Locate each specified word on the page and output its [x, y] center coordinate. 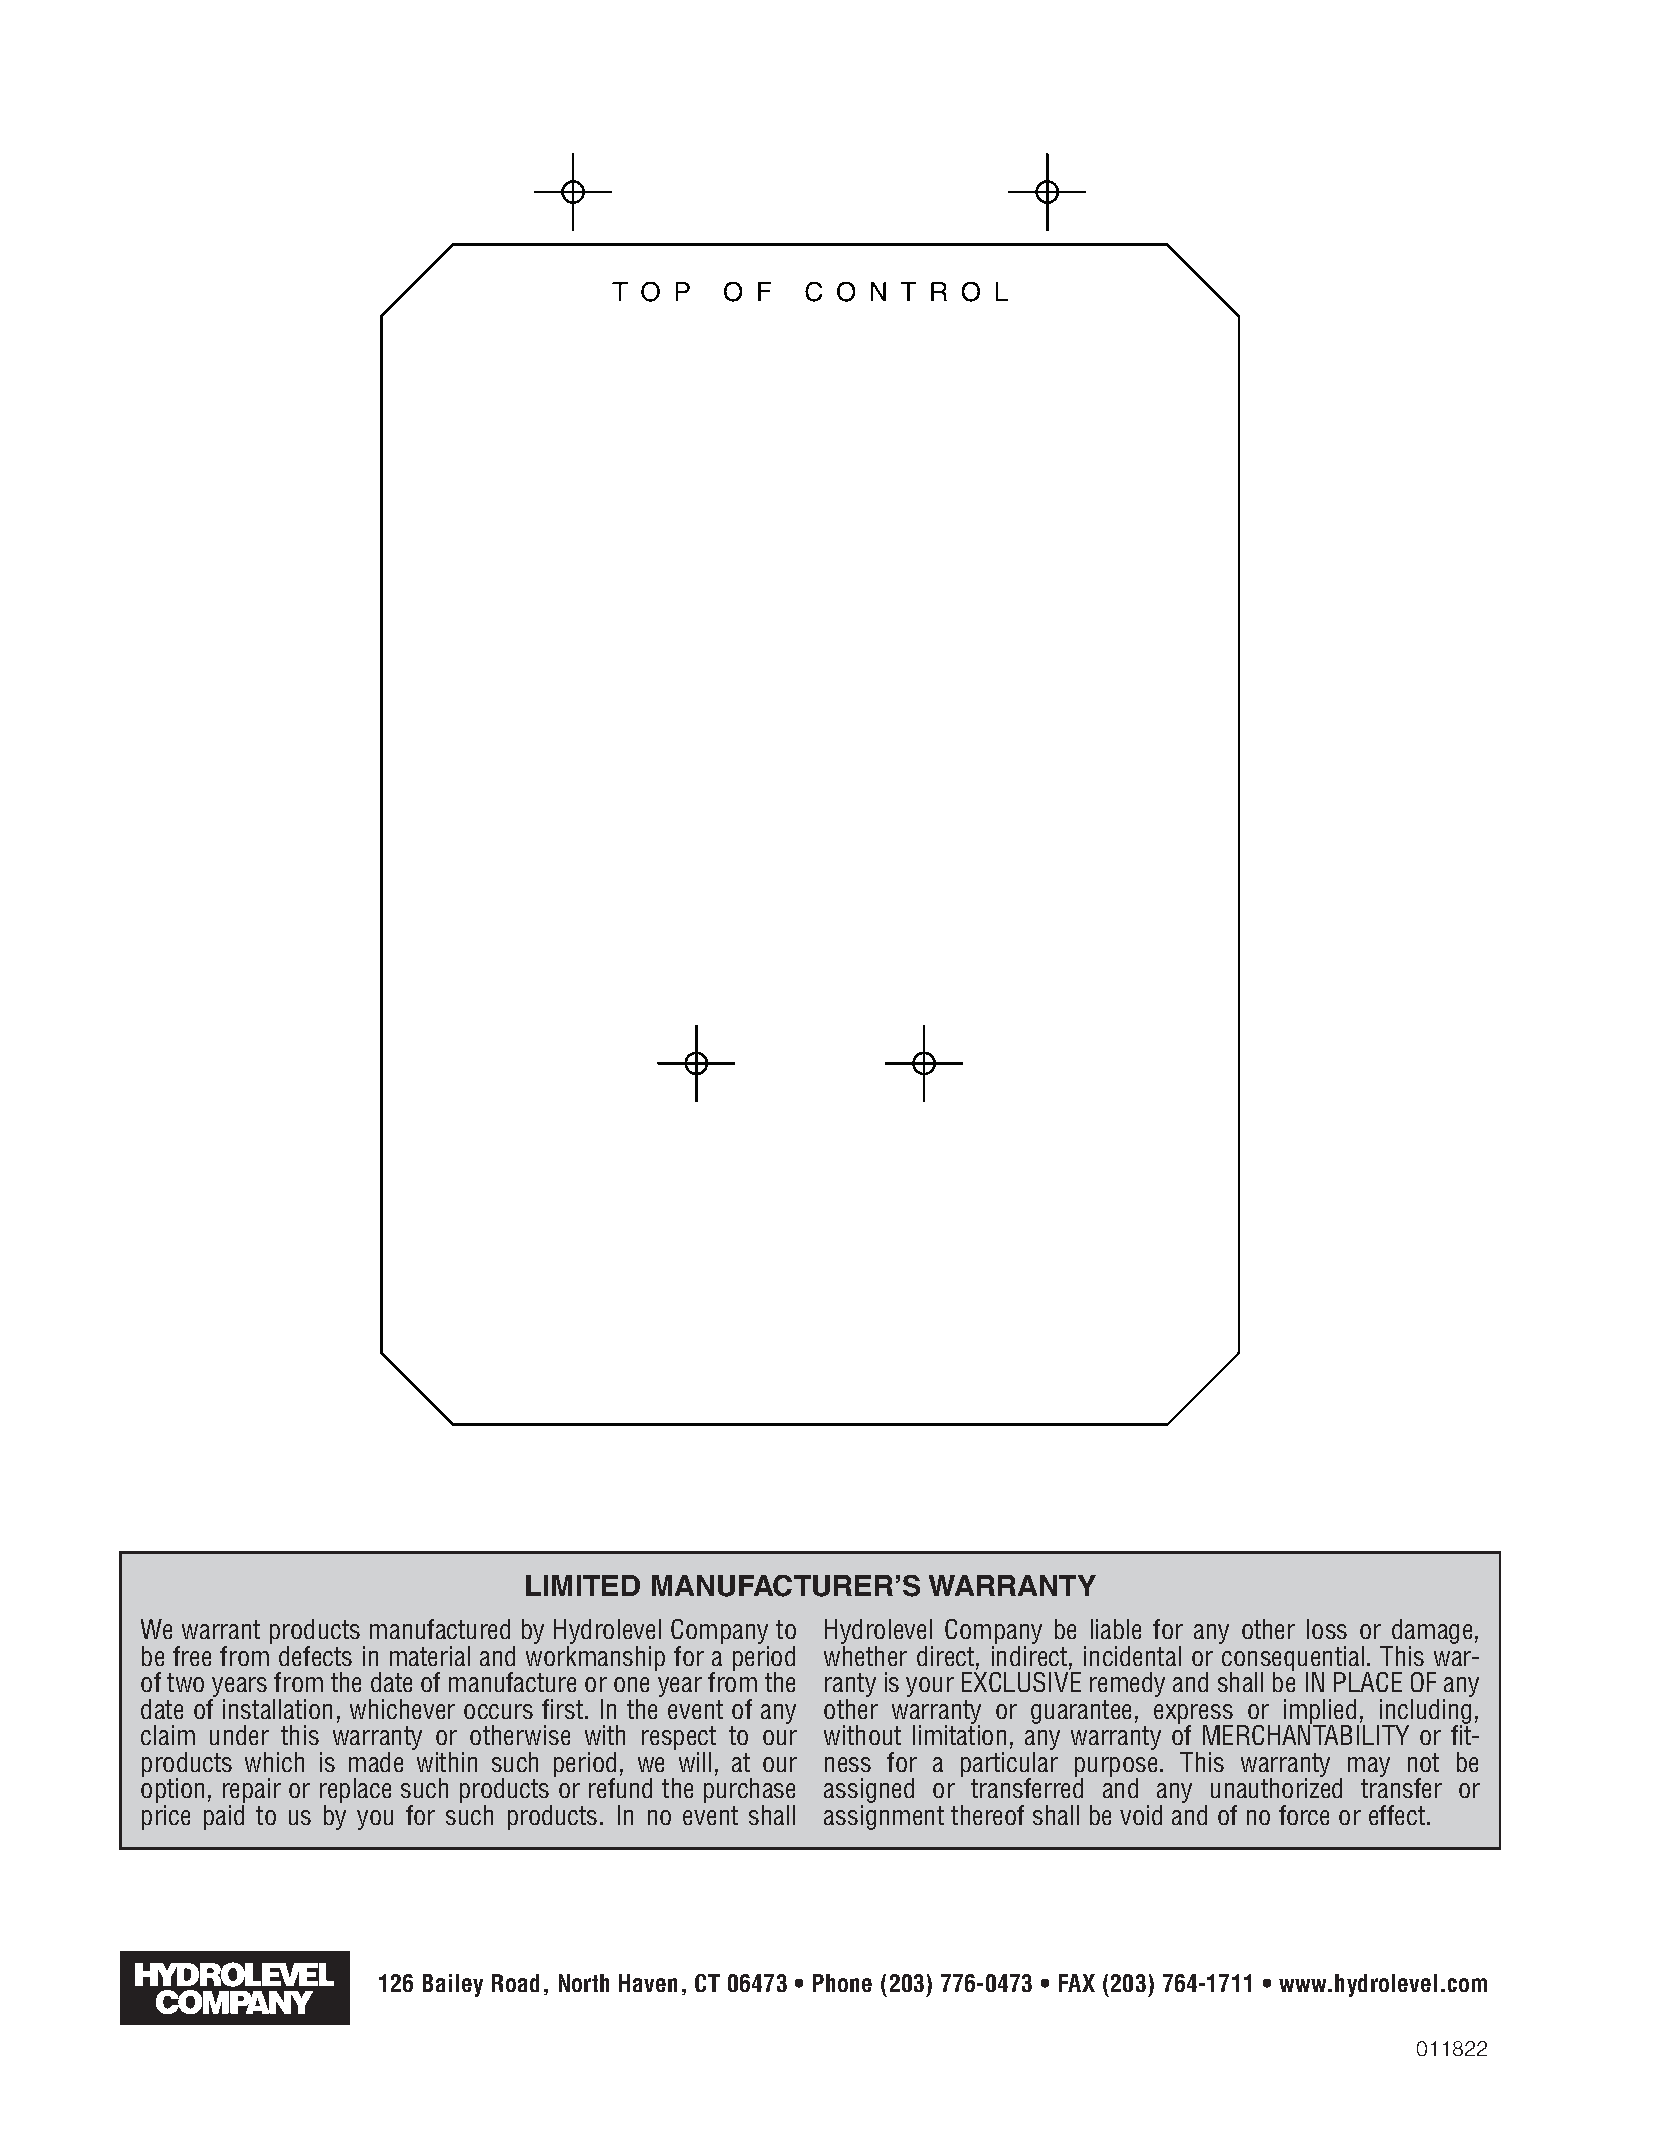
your [930, 1687]
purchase [749, 1792]
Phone [842, 1983]
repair [252, 1792]
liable [1116, 1629]
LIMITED [583, 1585]
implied [1321, 1712]
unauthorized [1276, 1787]
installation [277, 1709]
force [1304, 1815]
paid [224, 1817]
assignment [884, 1817]
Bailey [453, 1985]
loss [1327, 1629]
